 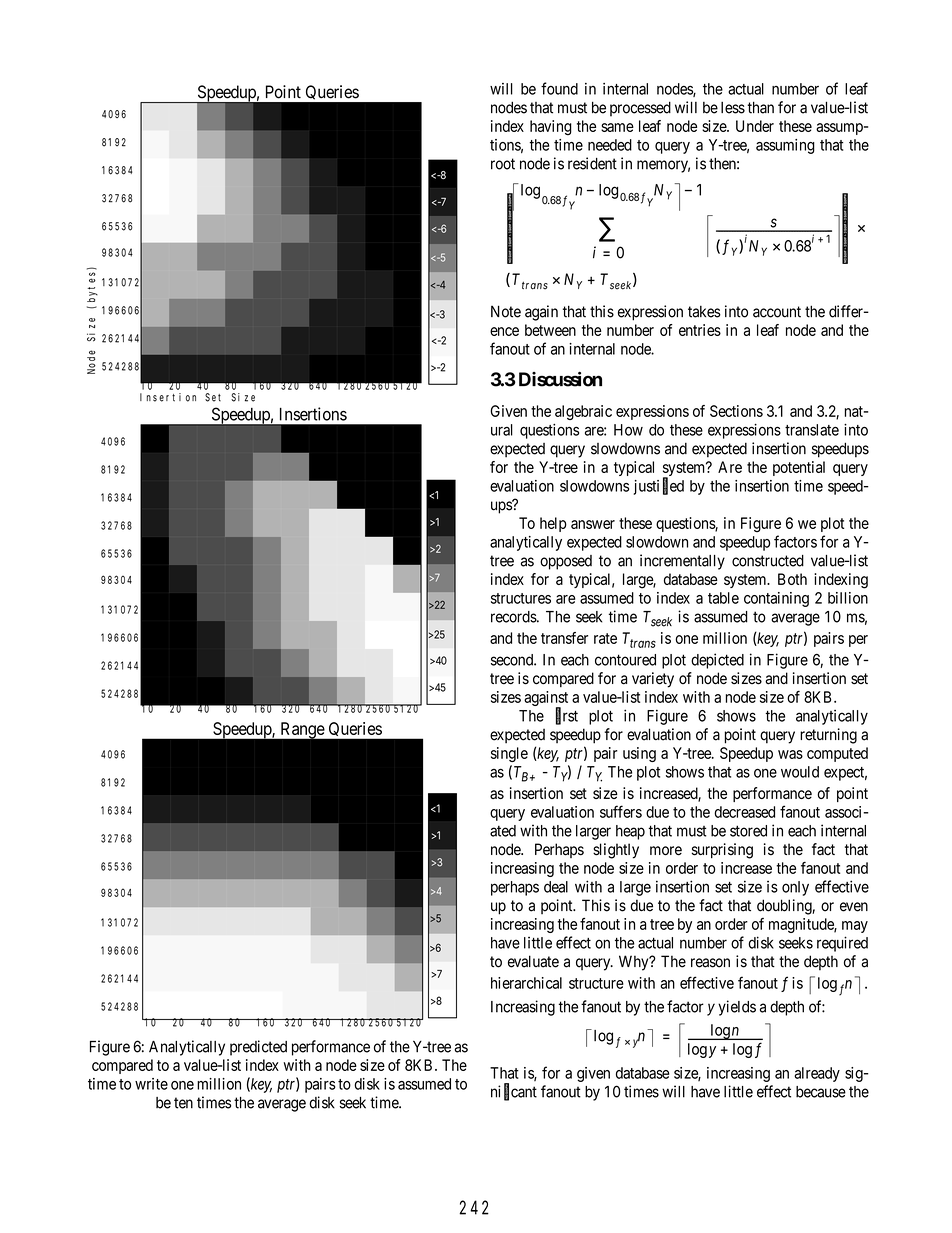 I want to click on single, so click(x=509, y=754).
